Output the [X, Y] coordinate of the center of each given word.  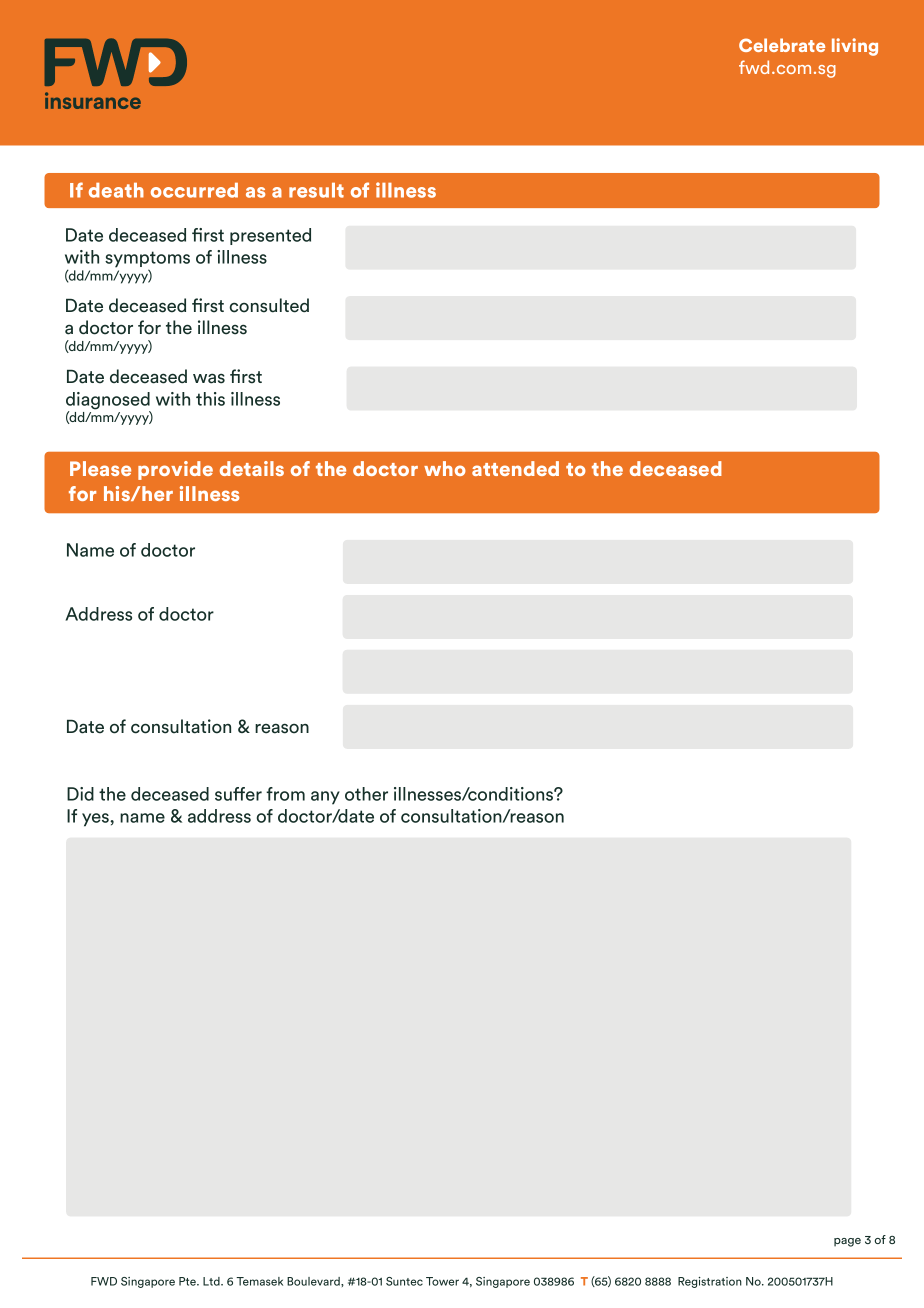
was [209, 378]
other [366, 794]
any [325, 798]
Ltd [212, 1281]
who [445, 468]
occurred [194, 190]
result [316, 190]
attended [515, 468]
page [847, 1242]
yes [96, 820]
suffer [238, 794]
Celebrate [782, 45]
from [285, 794]
